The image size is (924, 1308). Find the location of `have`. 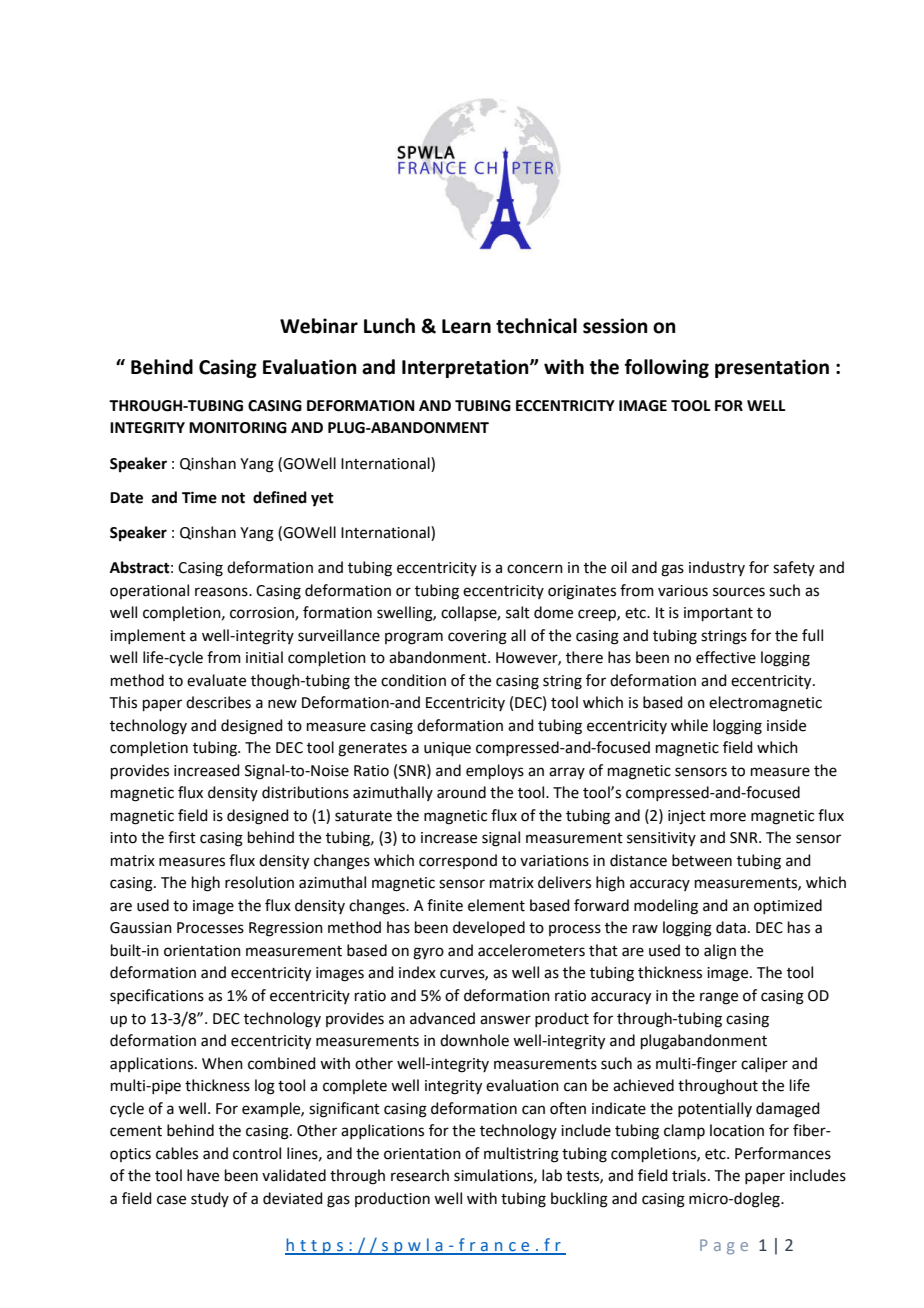

have is located at coordinates (203, 1175).
